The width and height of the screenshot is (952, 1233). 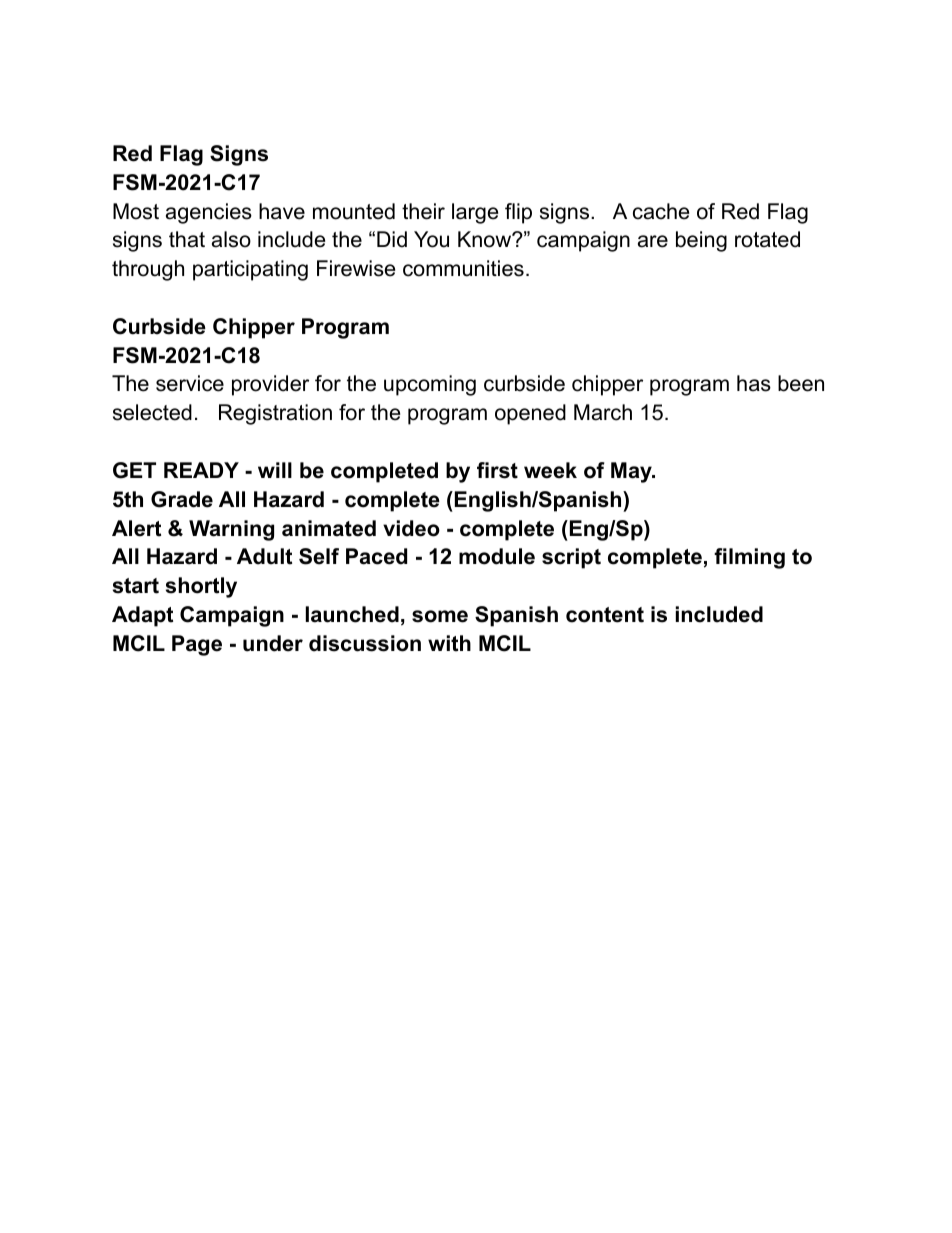 I want to click on filming, so click(x=749, y=558).
